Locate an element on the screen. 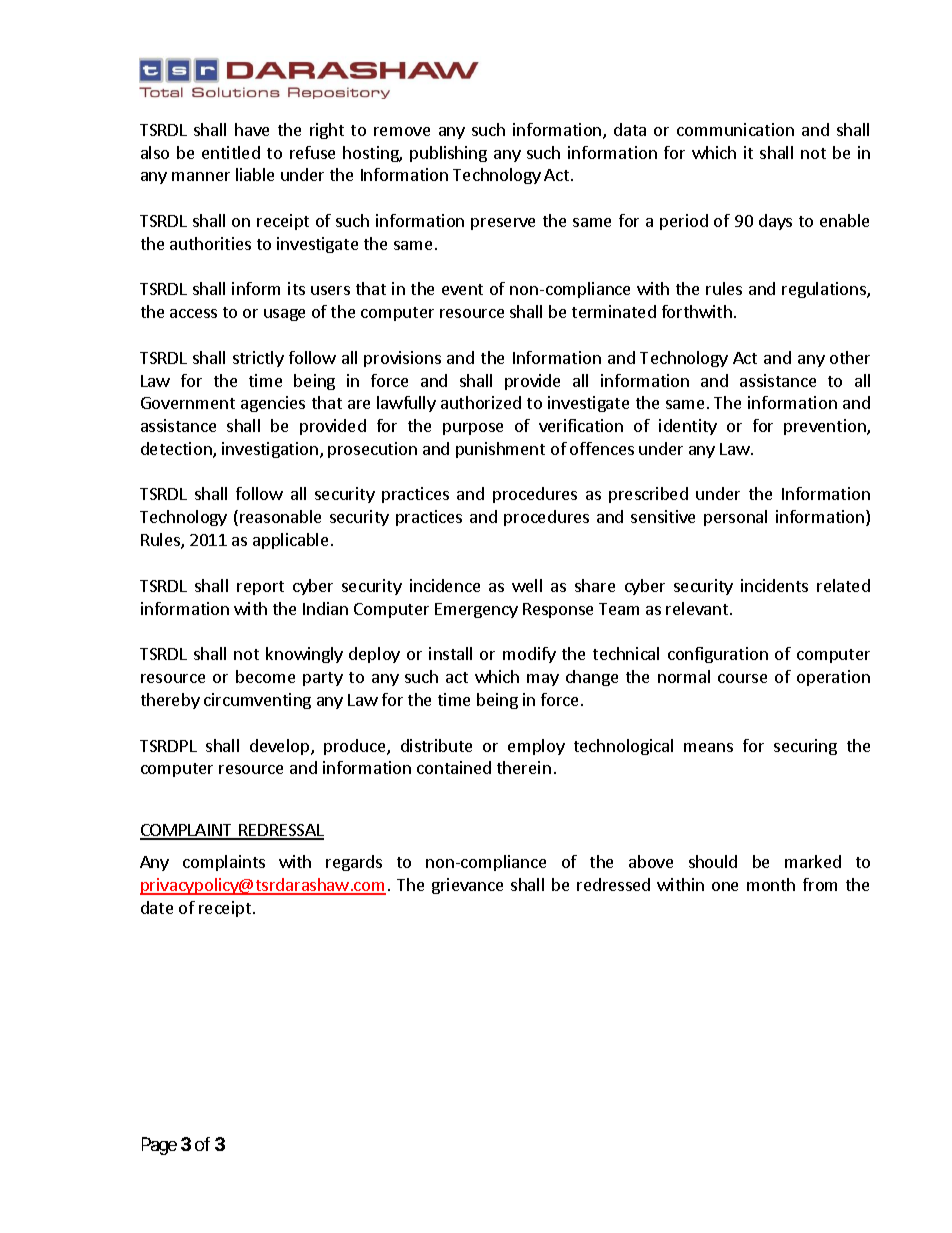  identity is located at coordinates (688, 427).
